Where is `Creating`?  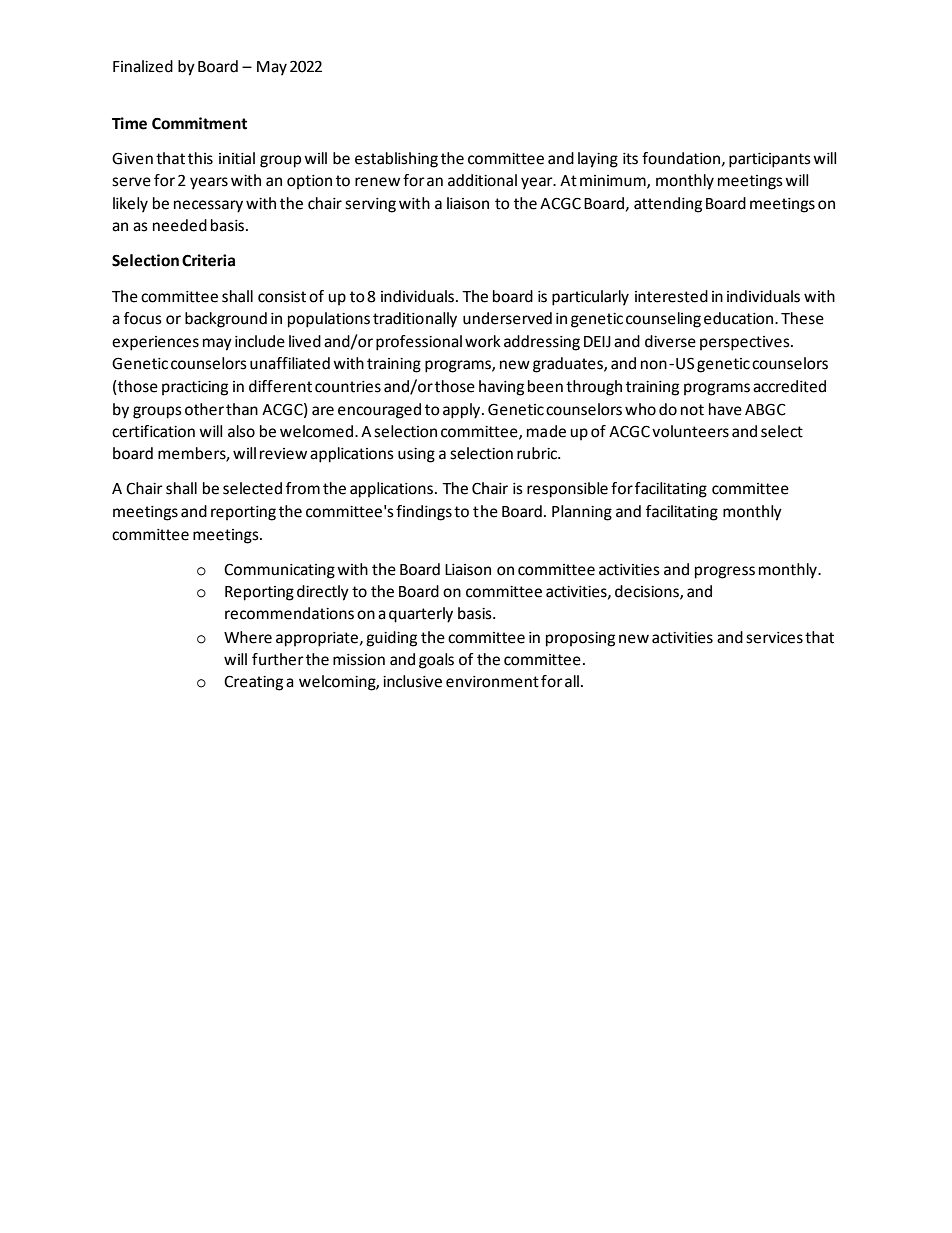 Creating is located at coordinates (253, 683).
